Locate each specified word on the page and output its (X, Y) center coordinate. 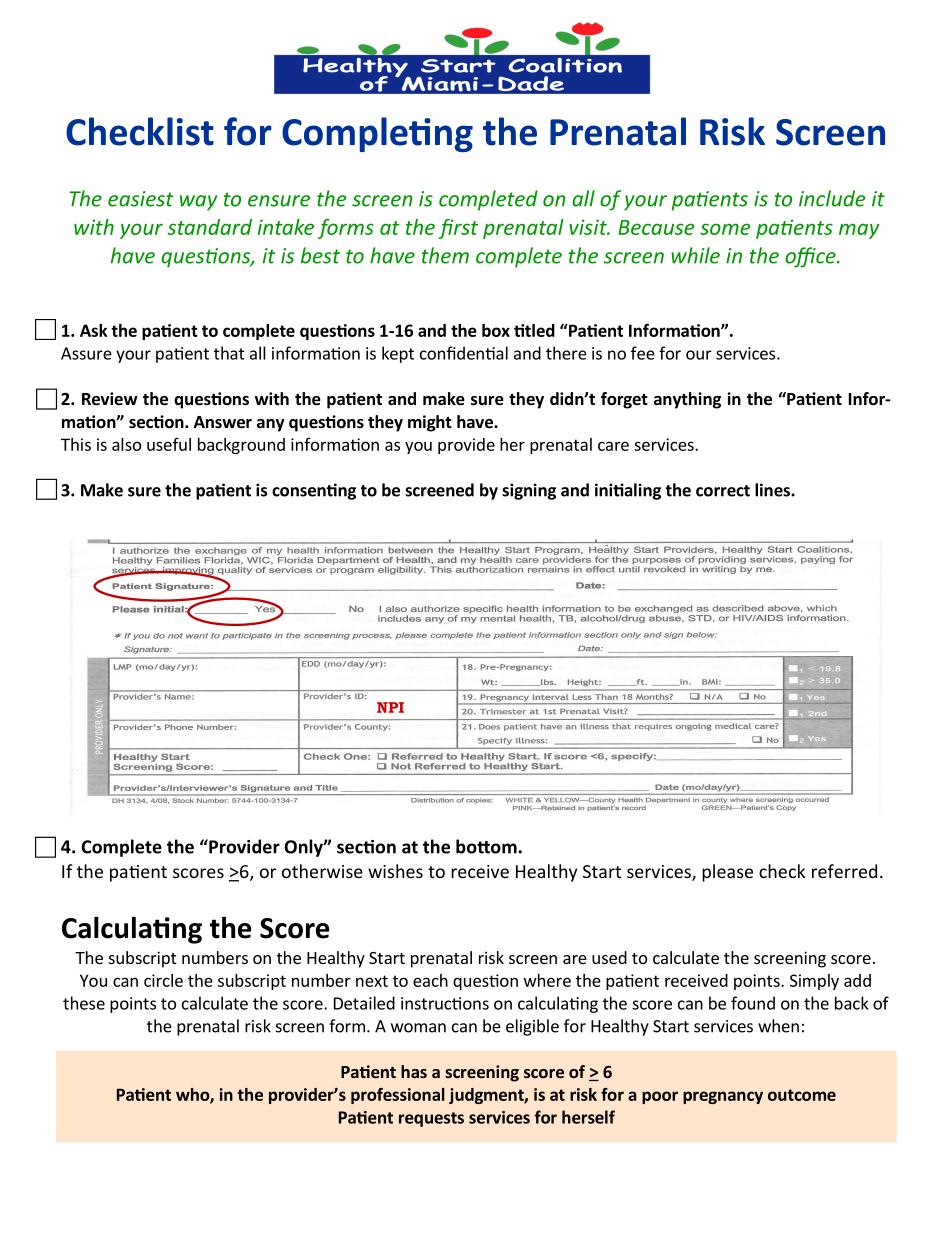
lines (773, 490)
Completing (377, 134)
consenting (314, 491)
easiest (140, 199)
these (84, 1003)
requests (431, 1119)
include (832, 198)
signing (529, 491)
